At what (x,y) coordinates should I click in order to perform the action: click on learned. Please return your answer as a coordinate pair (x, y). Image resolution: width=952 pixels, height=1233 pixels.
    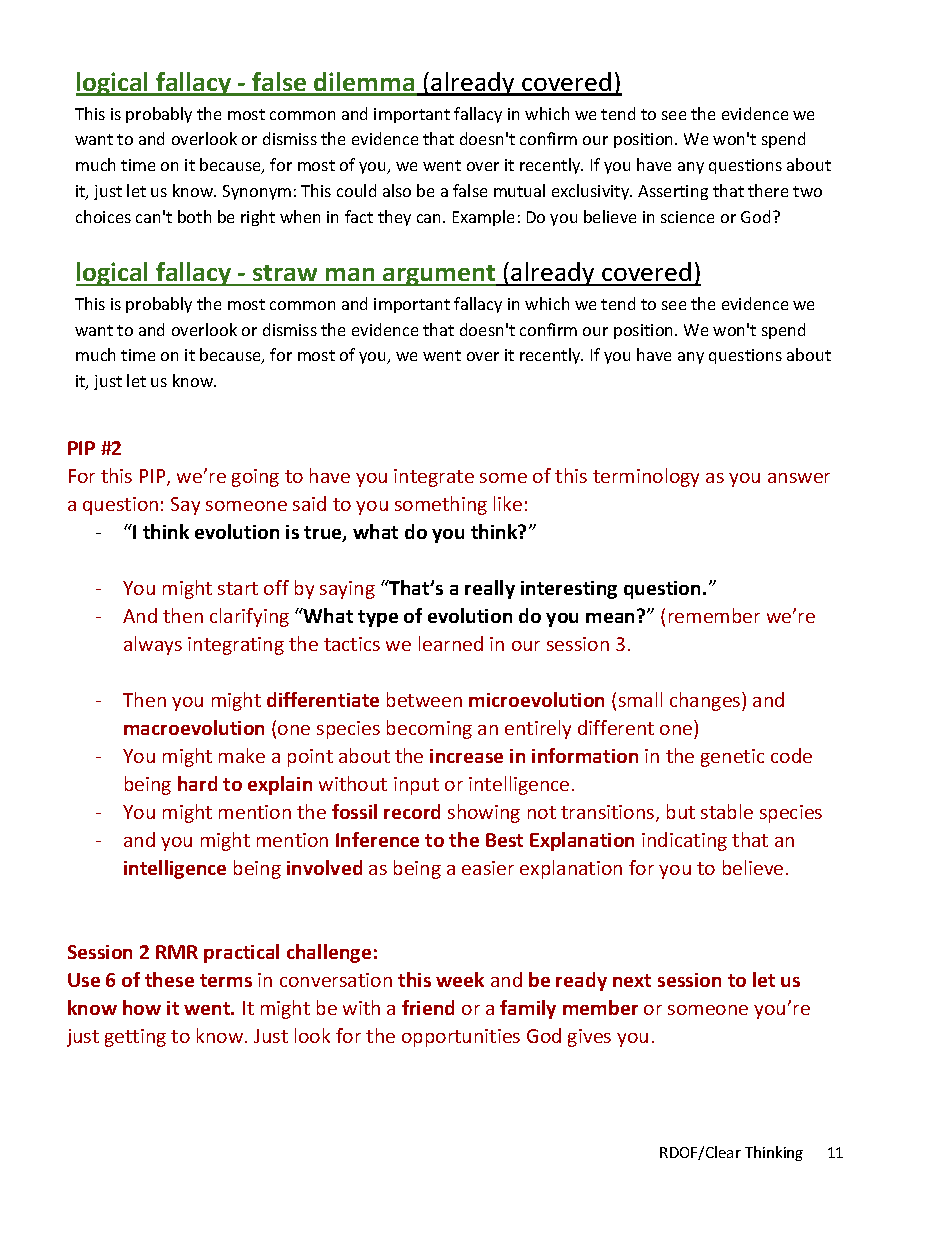
    Looking at the image, I should click on (451, 643).
